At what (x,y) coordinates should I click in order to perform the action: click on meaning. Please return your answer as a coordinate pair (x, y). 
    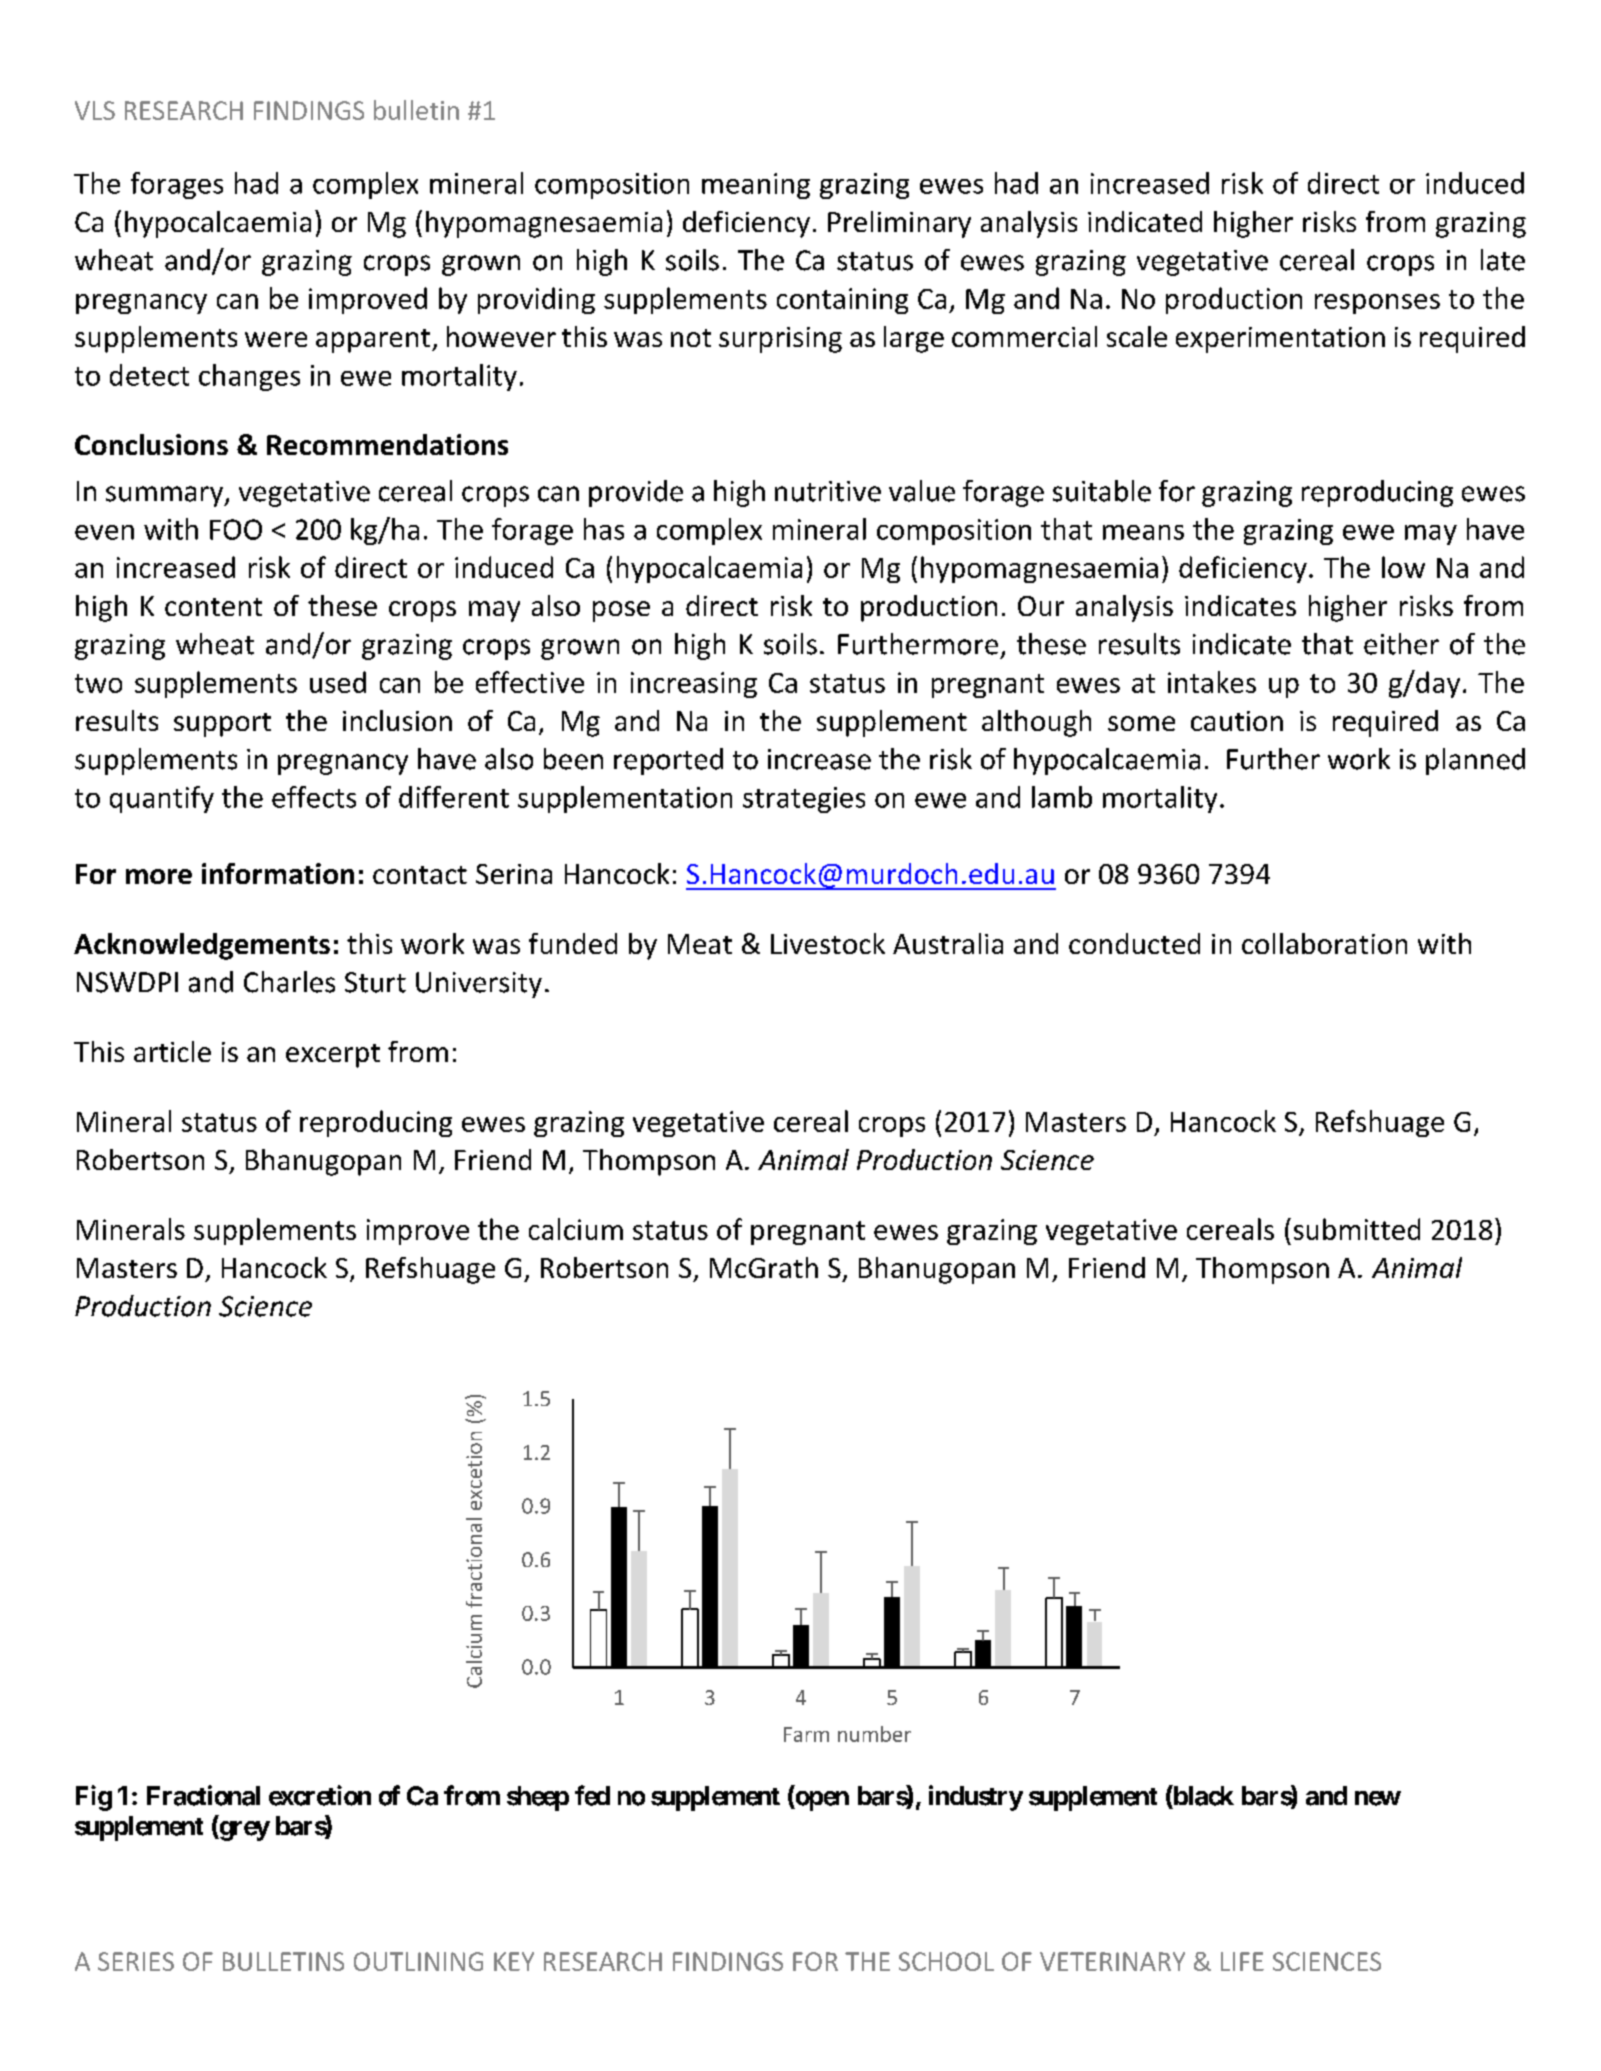
    Looking at the image, I should click on (756, 186).
